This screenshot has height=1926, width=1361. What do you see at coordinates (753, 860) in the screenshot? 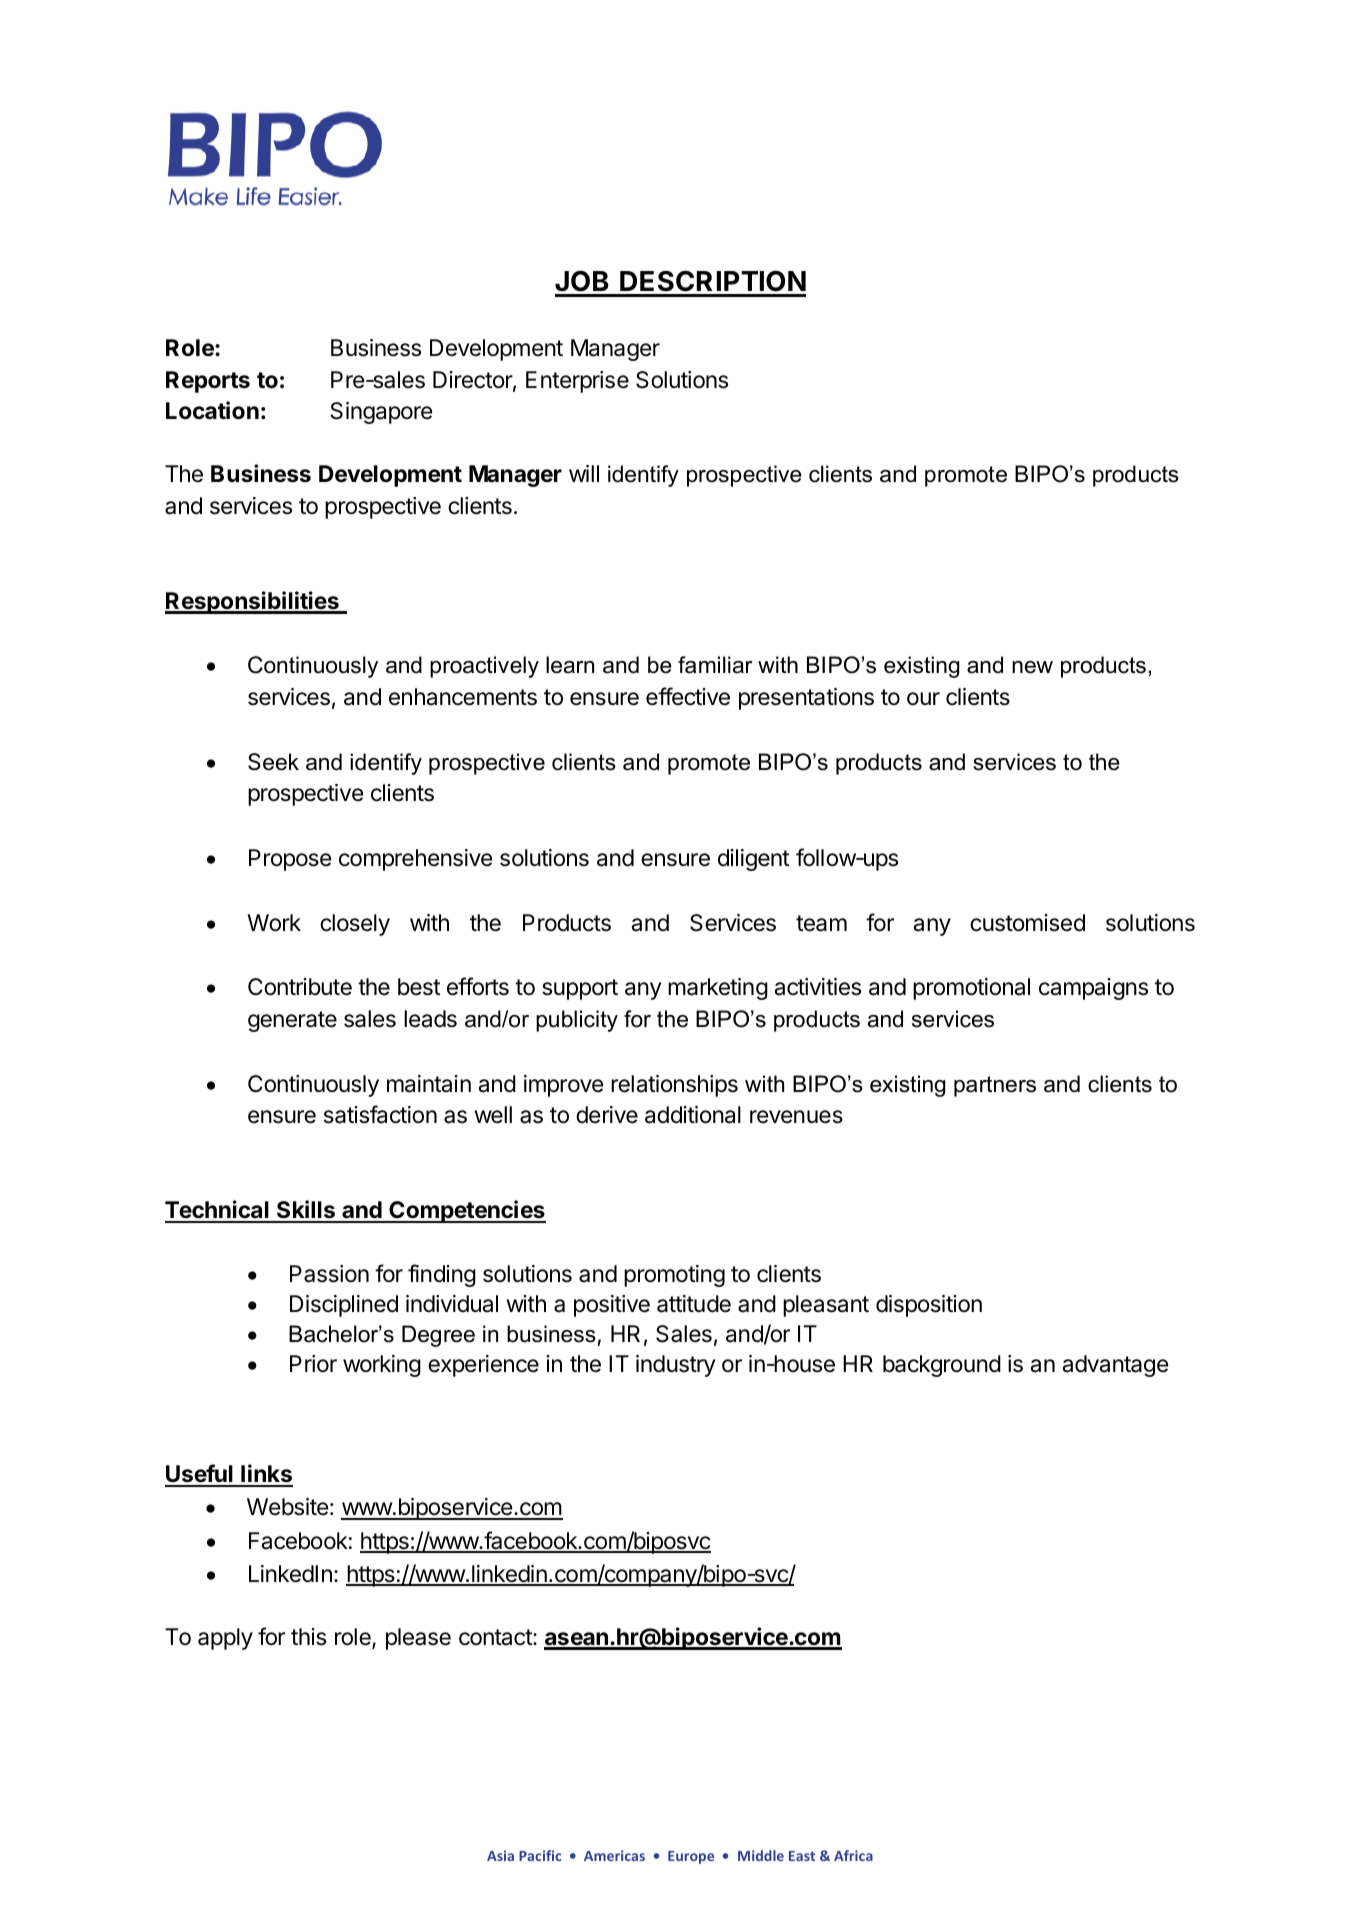
I see `diligent` at bounding box center [753, 860].
